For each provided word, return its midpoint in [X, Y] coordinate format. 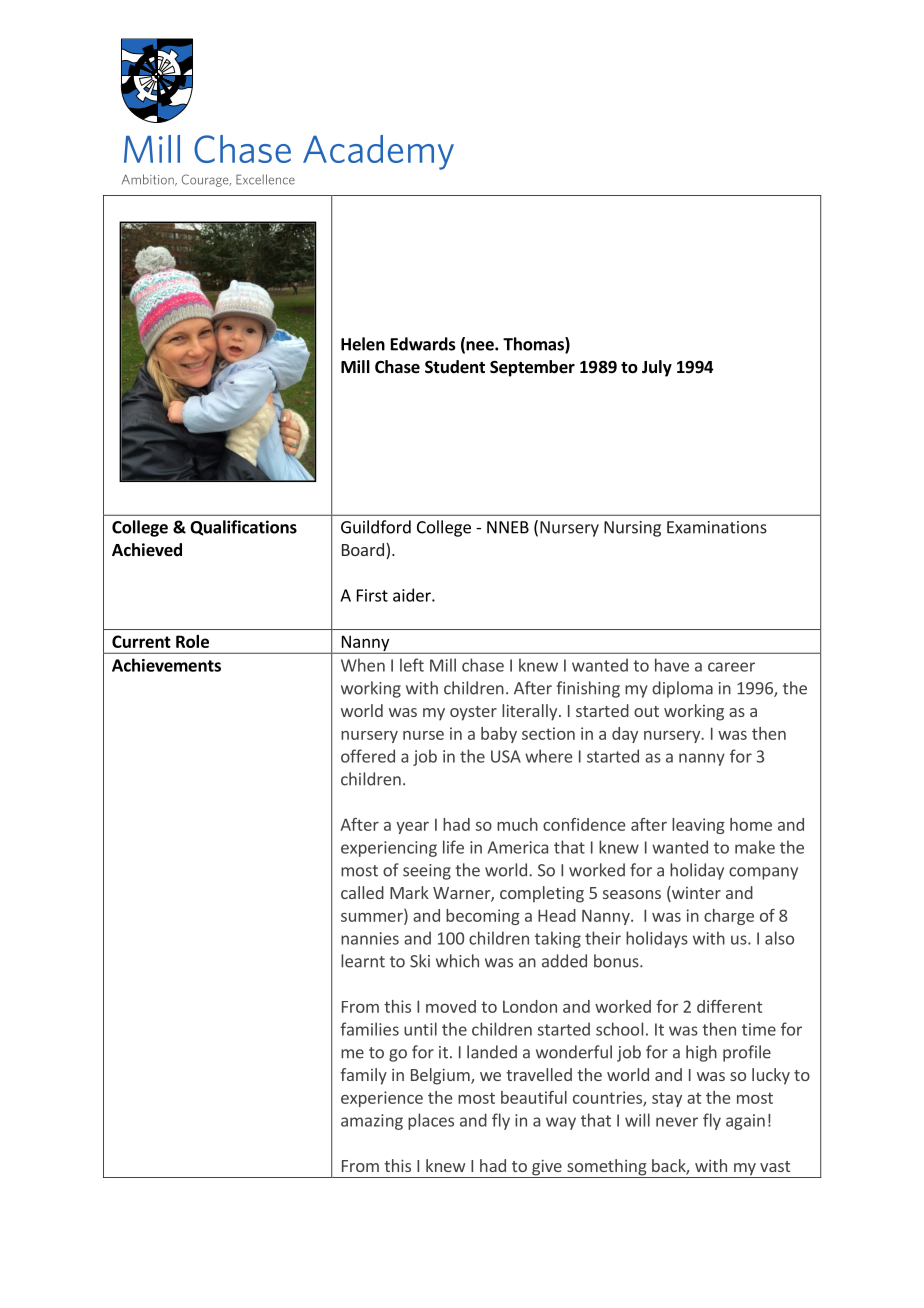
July [657, 368]
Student [455, 367]
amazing [372, 1122]
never [677, 1122]
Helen [363, 344]
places [431, 1121]
